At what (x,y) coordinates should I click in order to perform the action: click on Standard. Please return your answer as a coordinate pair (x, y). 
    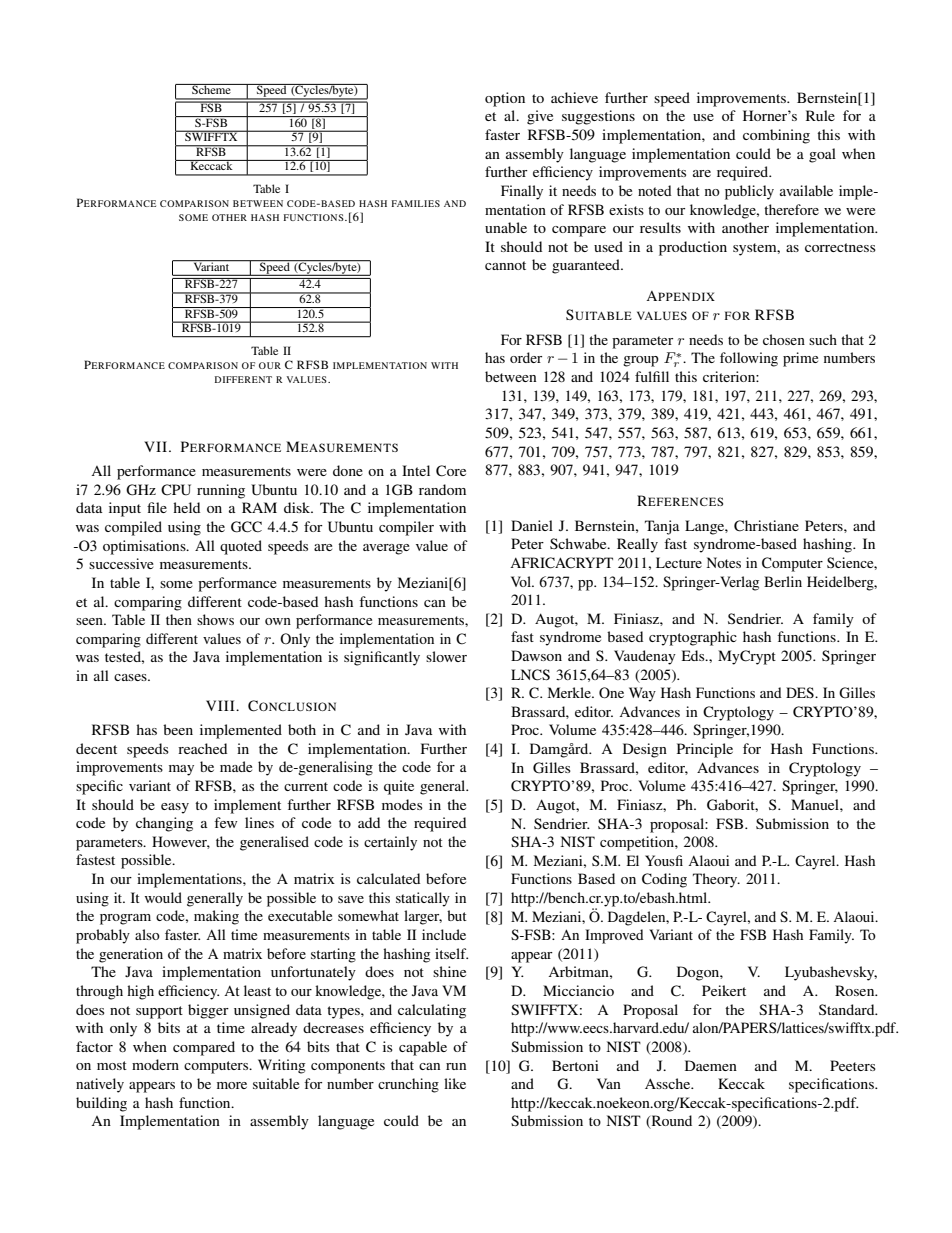
    Looking at the image, I should click on (848, 1009).
